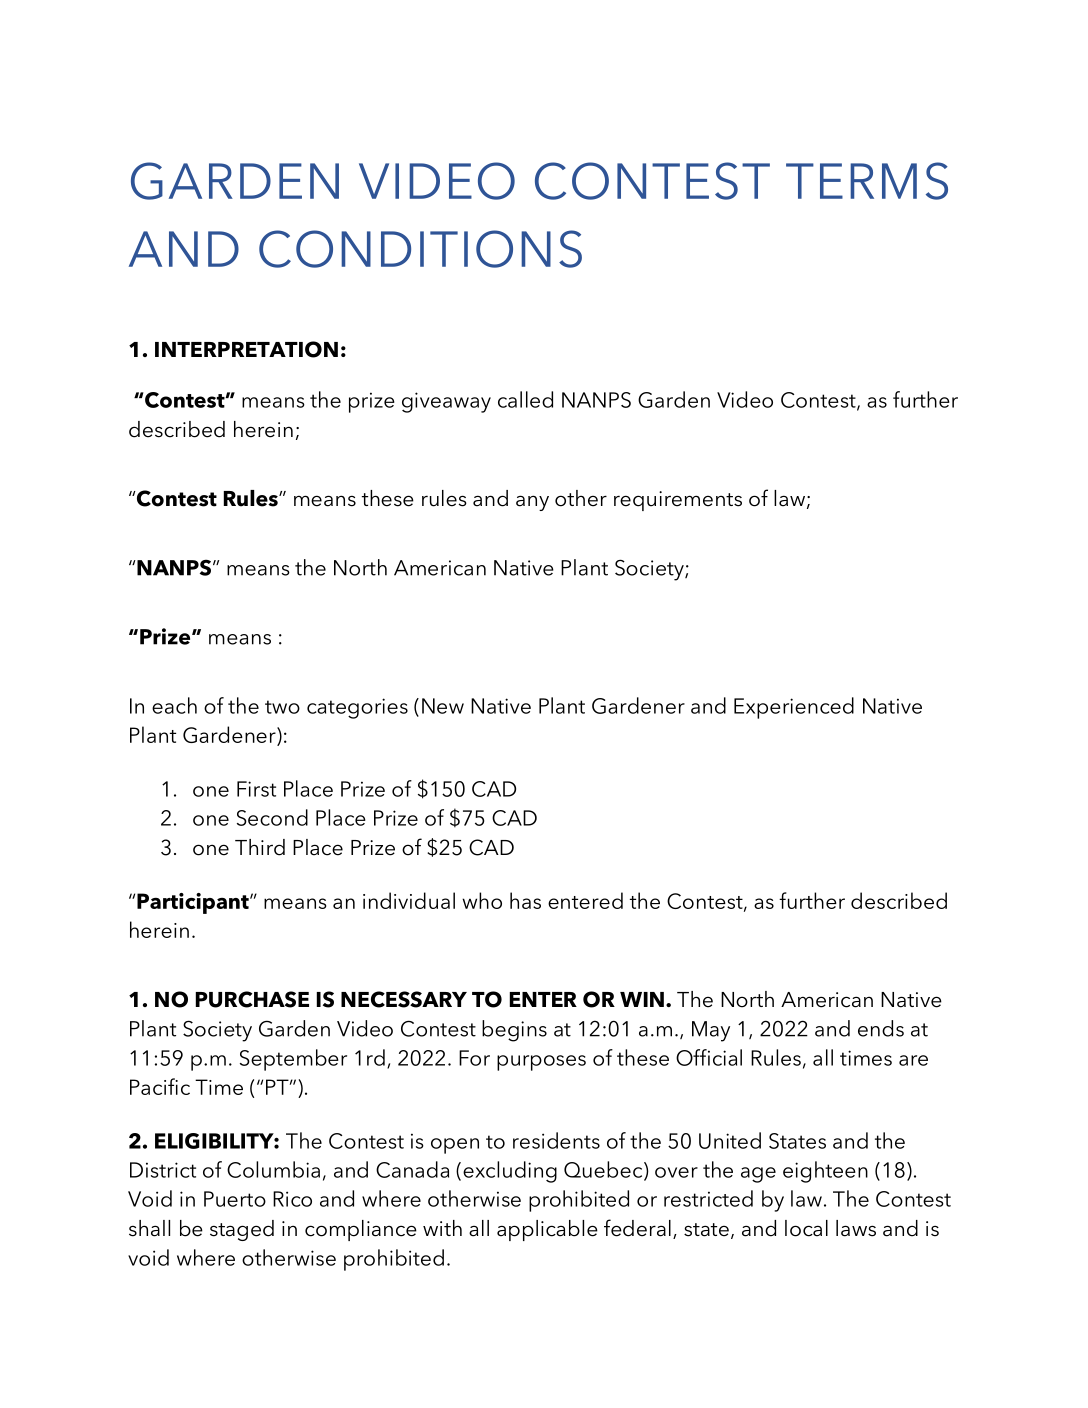 The width and height of the image is (1088, 1408). What do you see at coordinates (525, 399) in the image?
I see `called` at bounding box center [525, 399].
